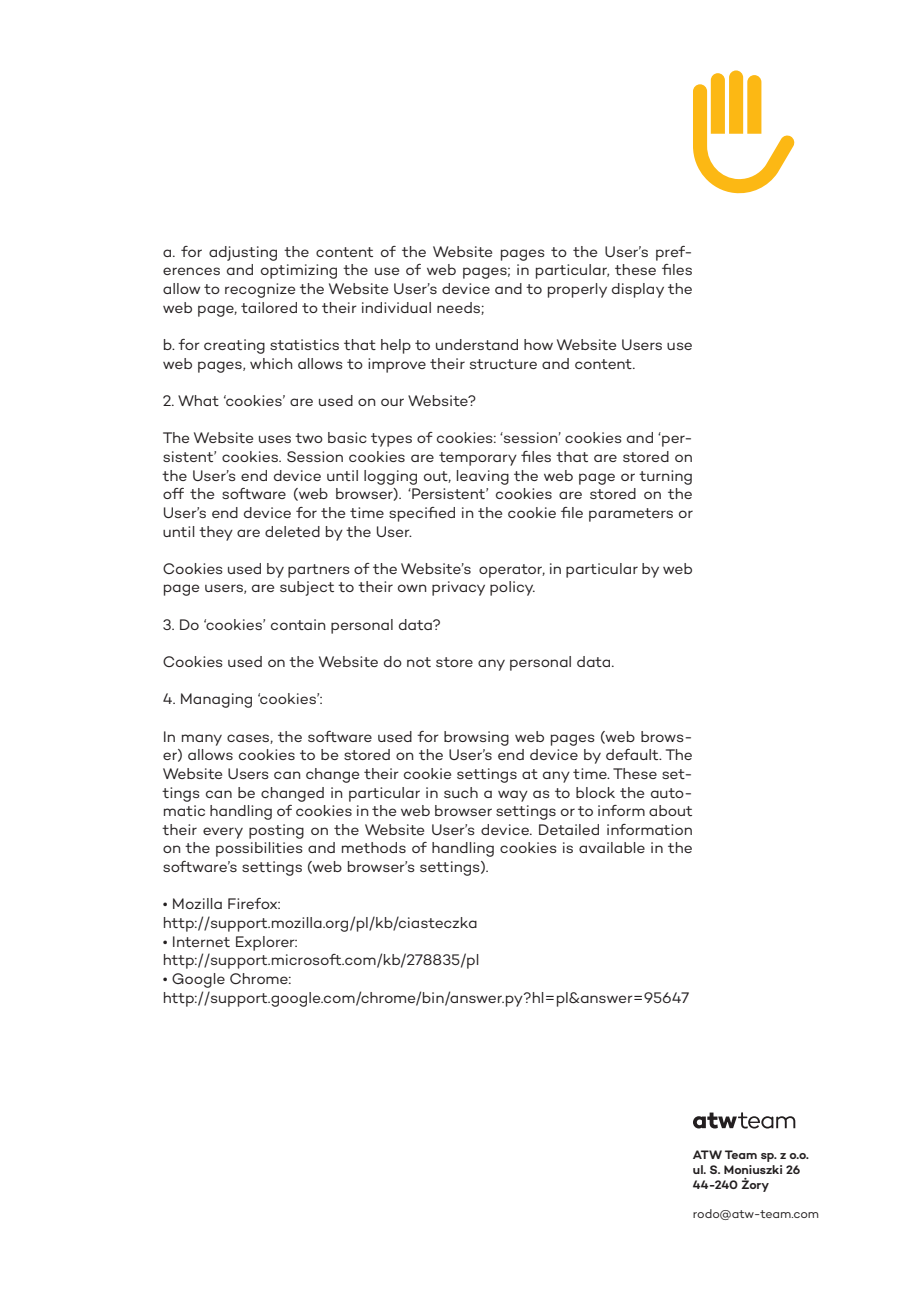 This screenshot has height=1308, width=924. What do you see at coordinates (396, 307) in the screenshot?
I see `individual` at bounding box center [396, 307].
